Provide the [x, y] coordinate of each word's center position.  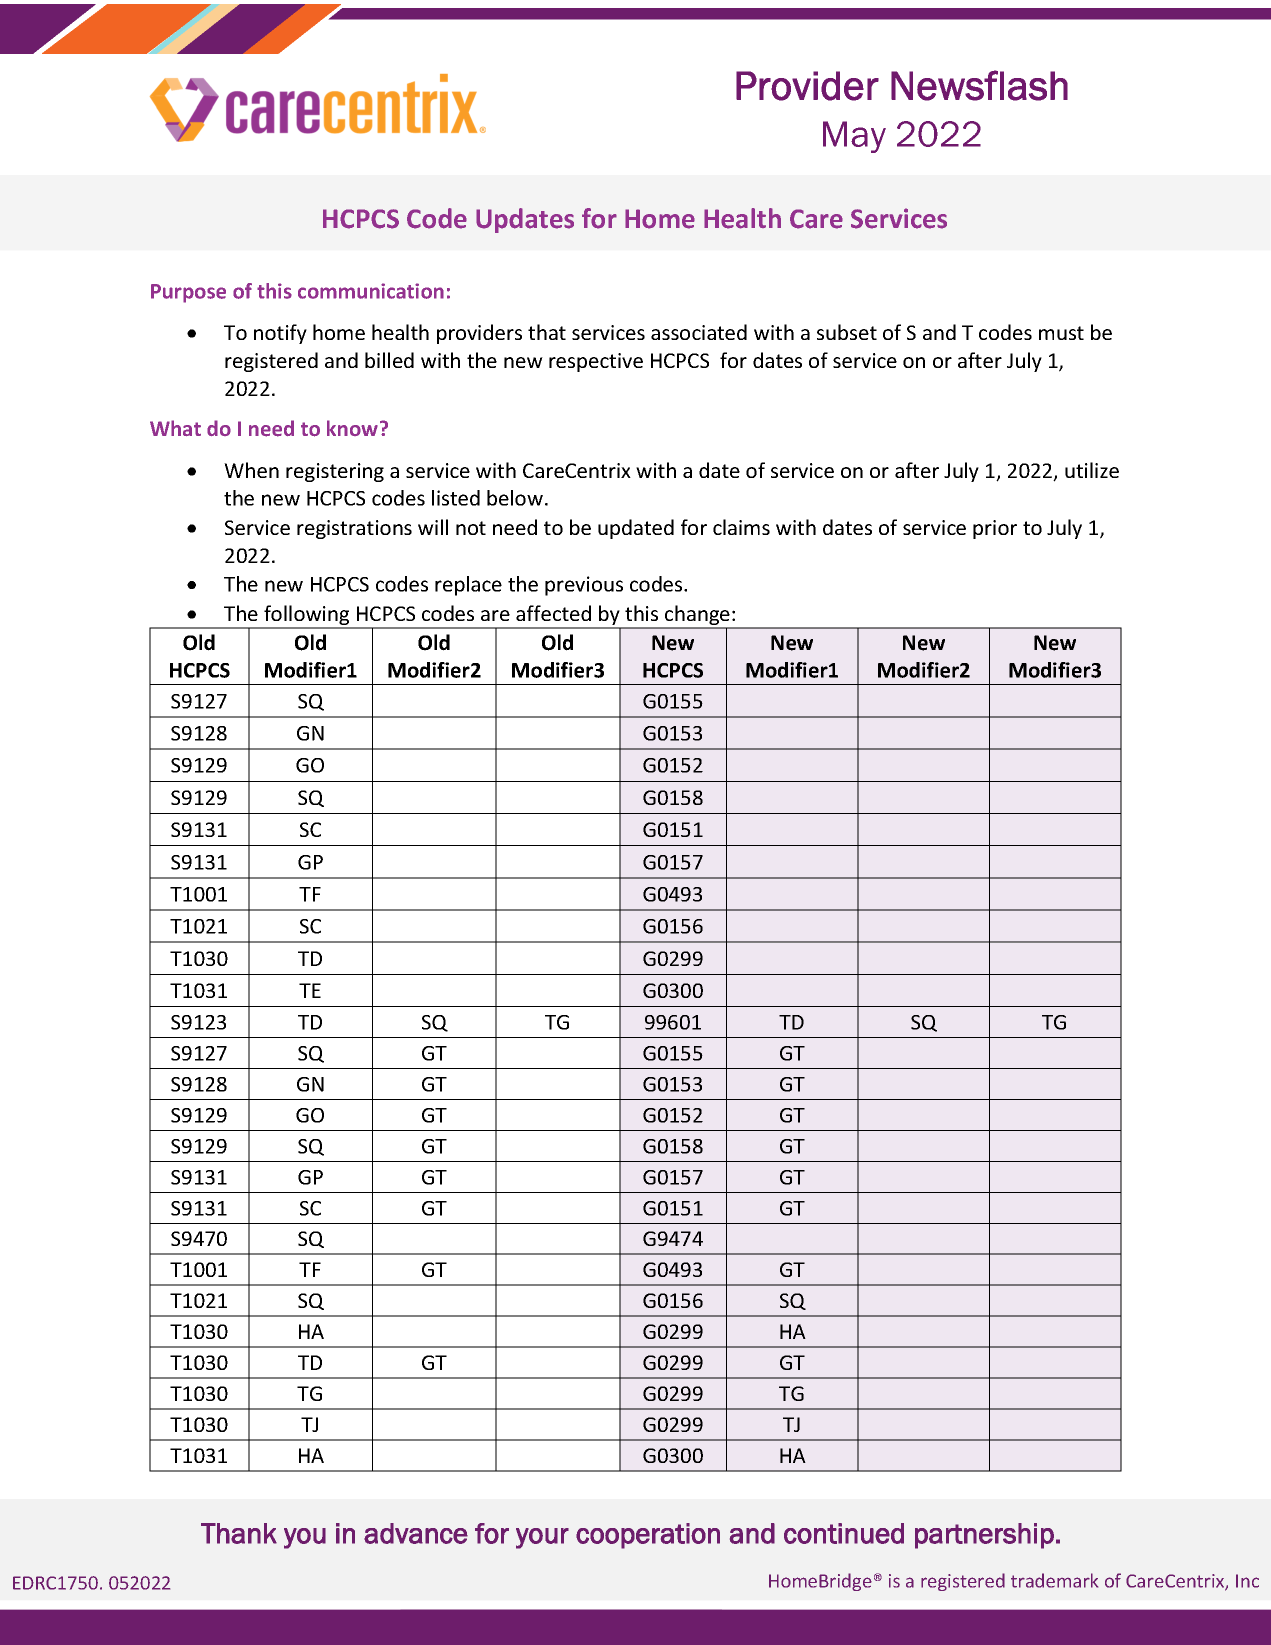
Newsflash [979, 85]
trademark [1054, 1580]
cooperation [648, 1536]
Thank [239, 1533]
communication [371, 291]
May [854, 137]
